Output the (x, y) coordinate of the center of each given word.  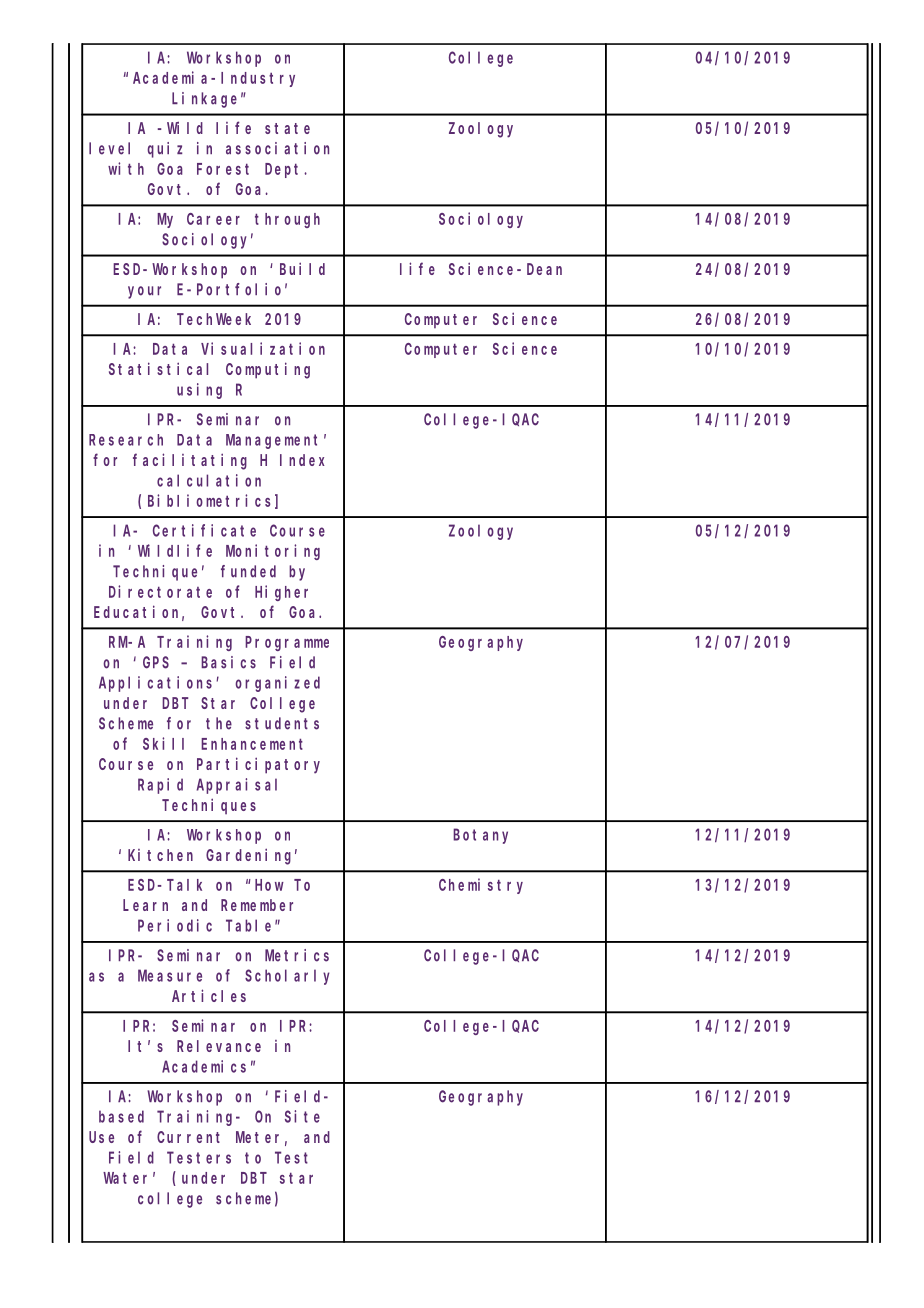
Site (302, 1116)
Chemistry (481, 886)
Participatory (258, 765)
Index (302, 460)
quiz (164, 150)
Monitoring (273, 552)
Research (126, 440)
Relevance (219, 1046)
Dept (285, 170)
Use (101, 1137)
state (287, 128)
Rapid (160, 786)
